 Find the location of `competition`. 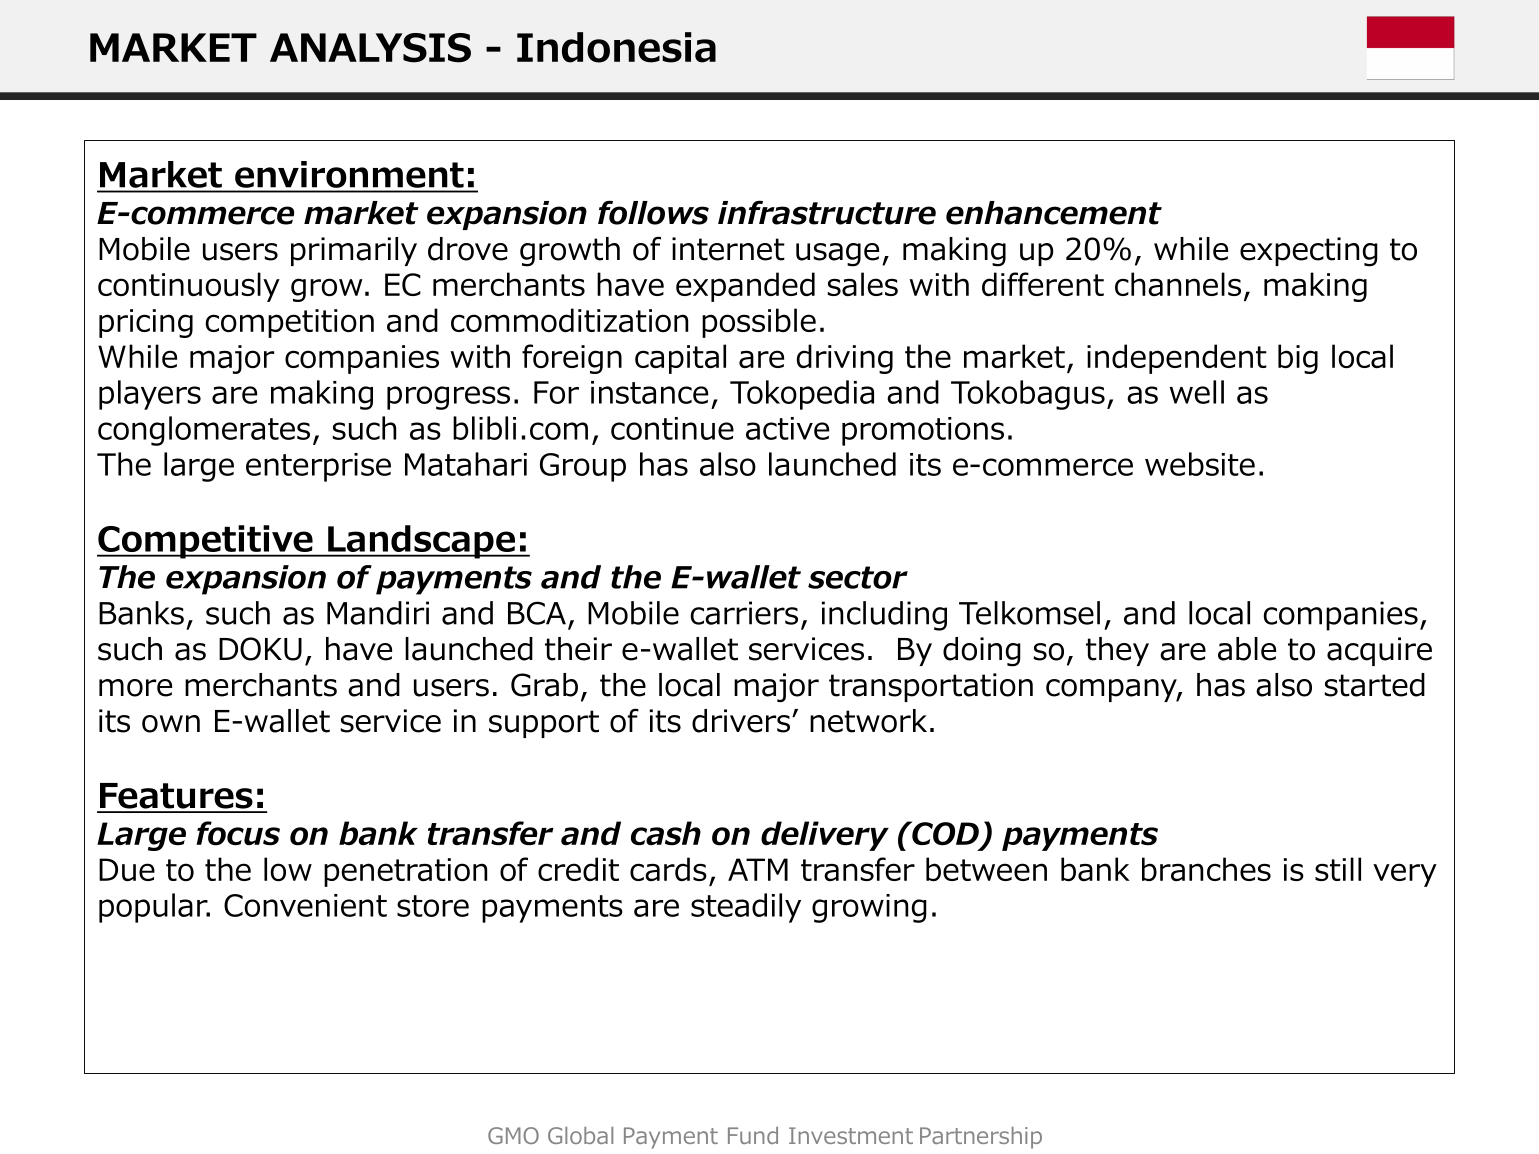

competition is located at coordinates (289, 323).
